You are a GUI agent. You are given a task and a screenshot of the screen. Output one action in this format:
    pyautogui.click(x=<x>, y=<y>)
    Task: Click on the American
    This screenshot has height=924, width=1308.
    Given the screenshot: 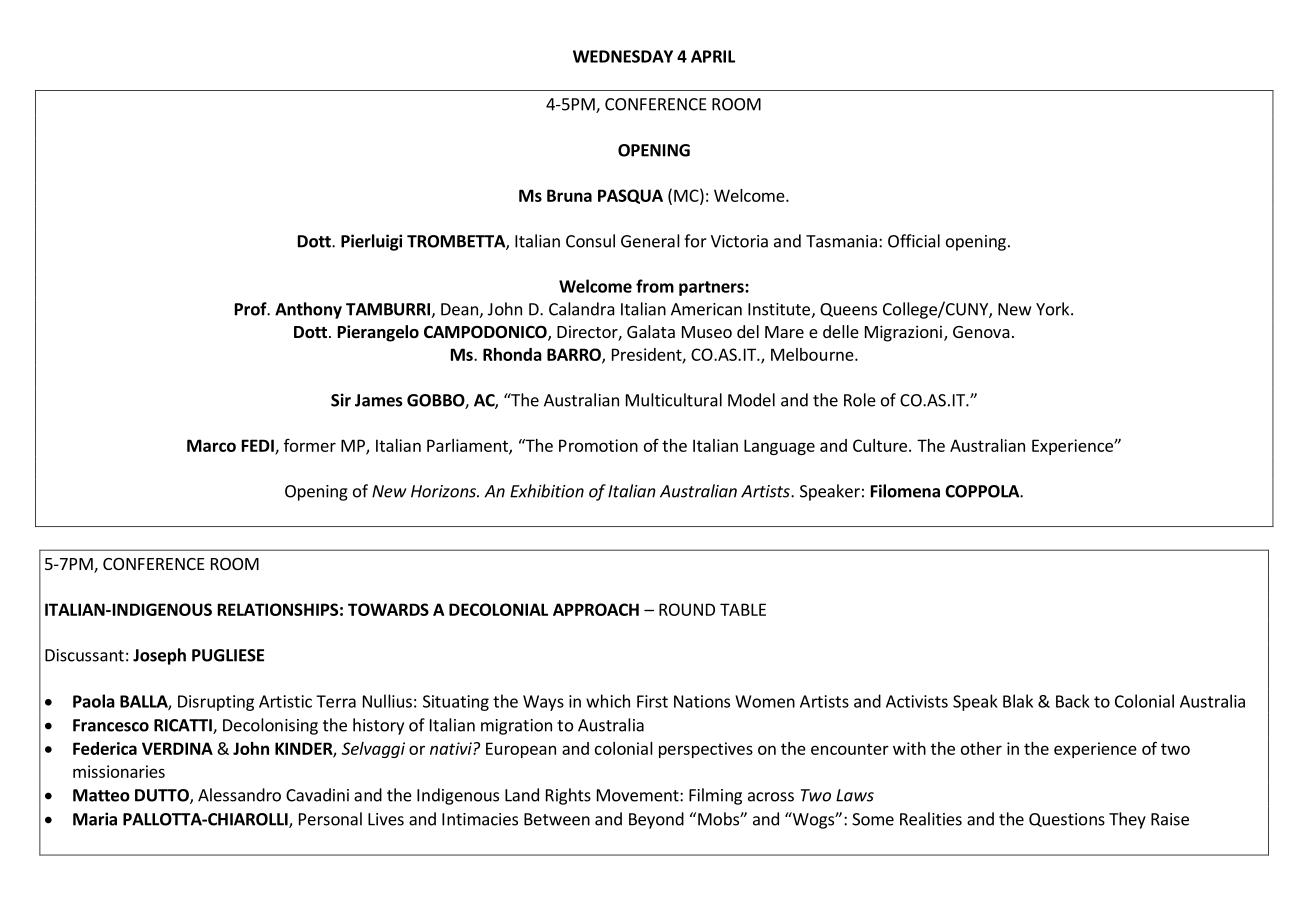 What is the action you would take?
    pyautogui.click(x=706, y=309)
